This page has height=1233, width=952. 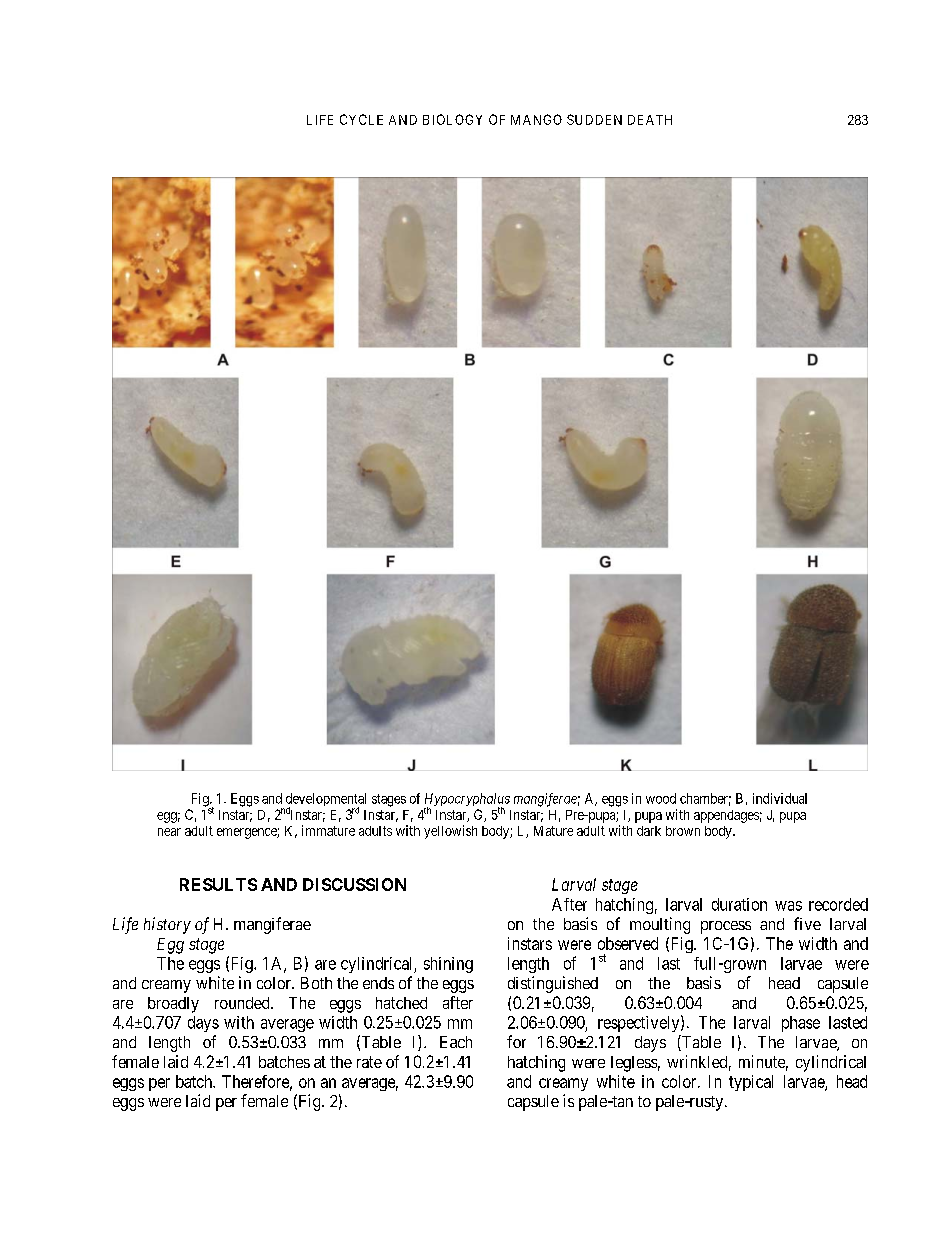 What do you see at coordinates (661, 798) in the page?
I see `wood` at bounding box center [661, 798].
